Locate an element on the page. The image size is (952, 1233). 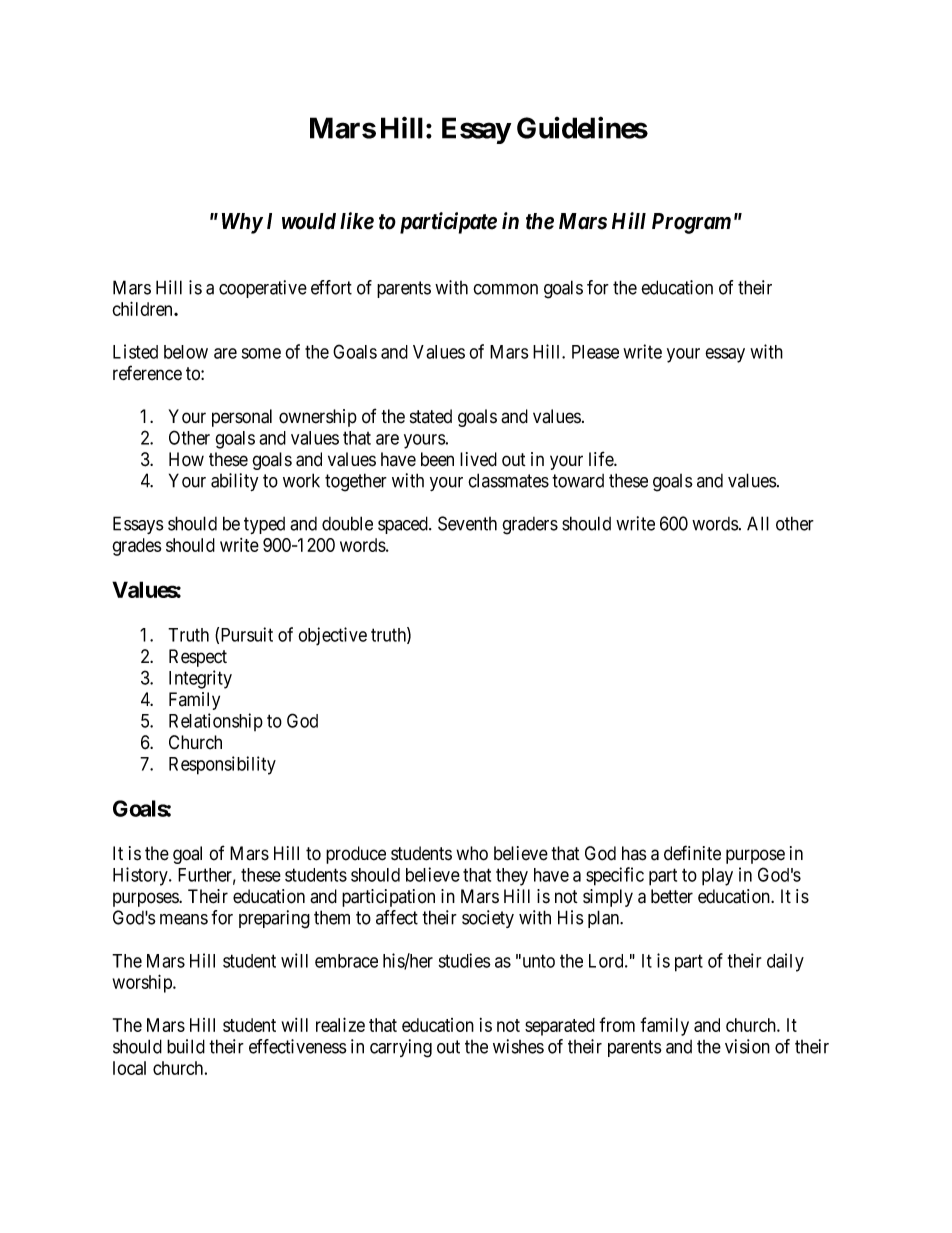
Respect is located at coordinates (198, 658).
